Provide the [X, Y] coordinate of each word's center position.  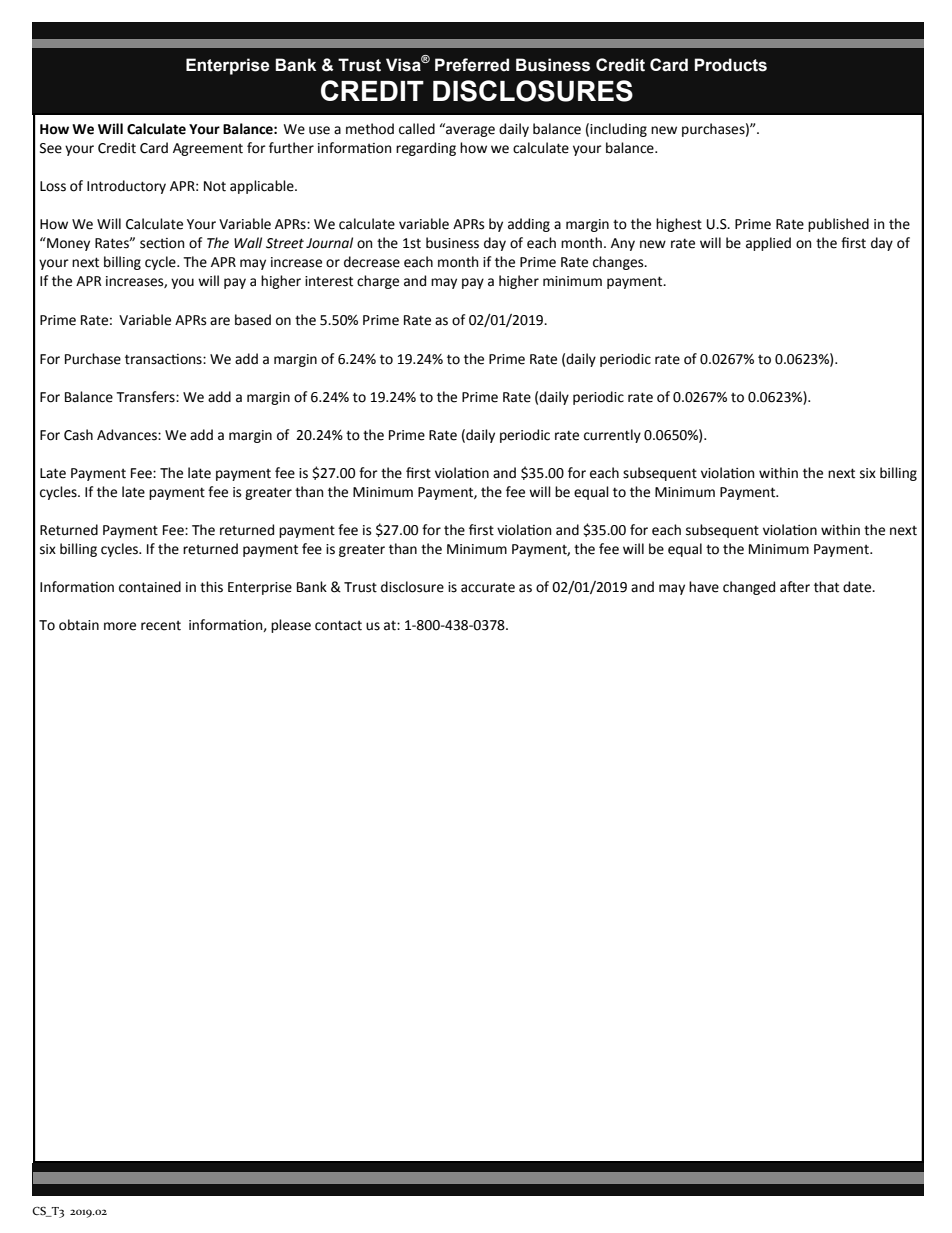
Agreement [208, 149]
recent [161, 626]
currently [612, 436]
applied [768, 244]
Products [730, 65]
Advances [128, 435]
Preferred [472, 65]
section [162, 243]
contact [338, 625]
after [795, 587]
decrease [372, 262]
